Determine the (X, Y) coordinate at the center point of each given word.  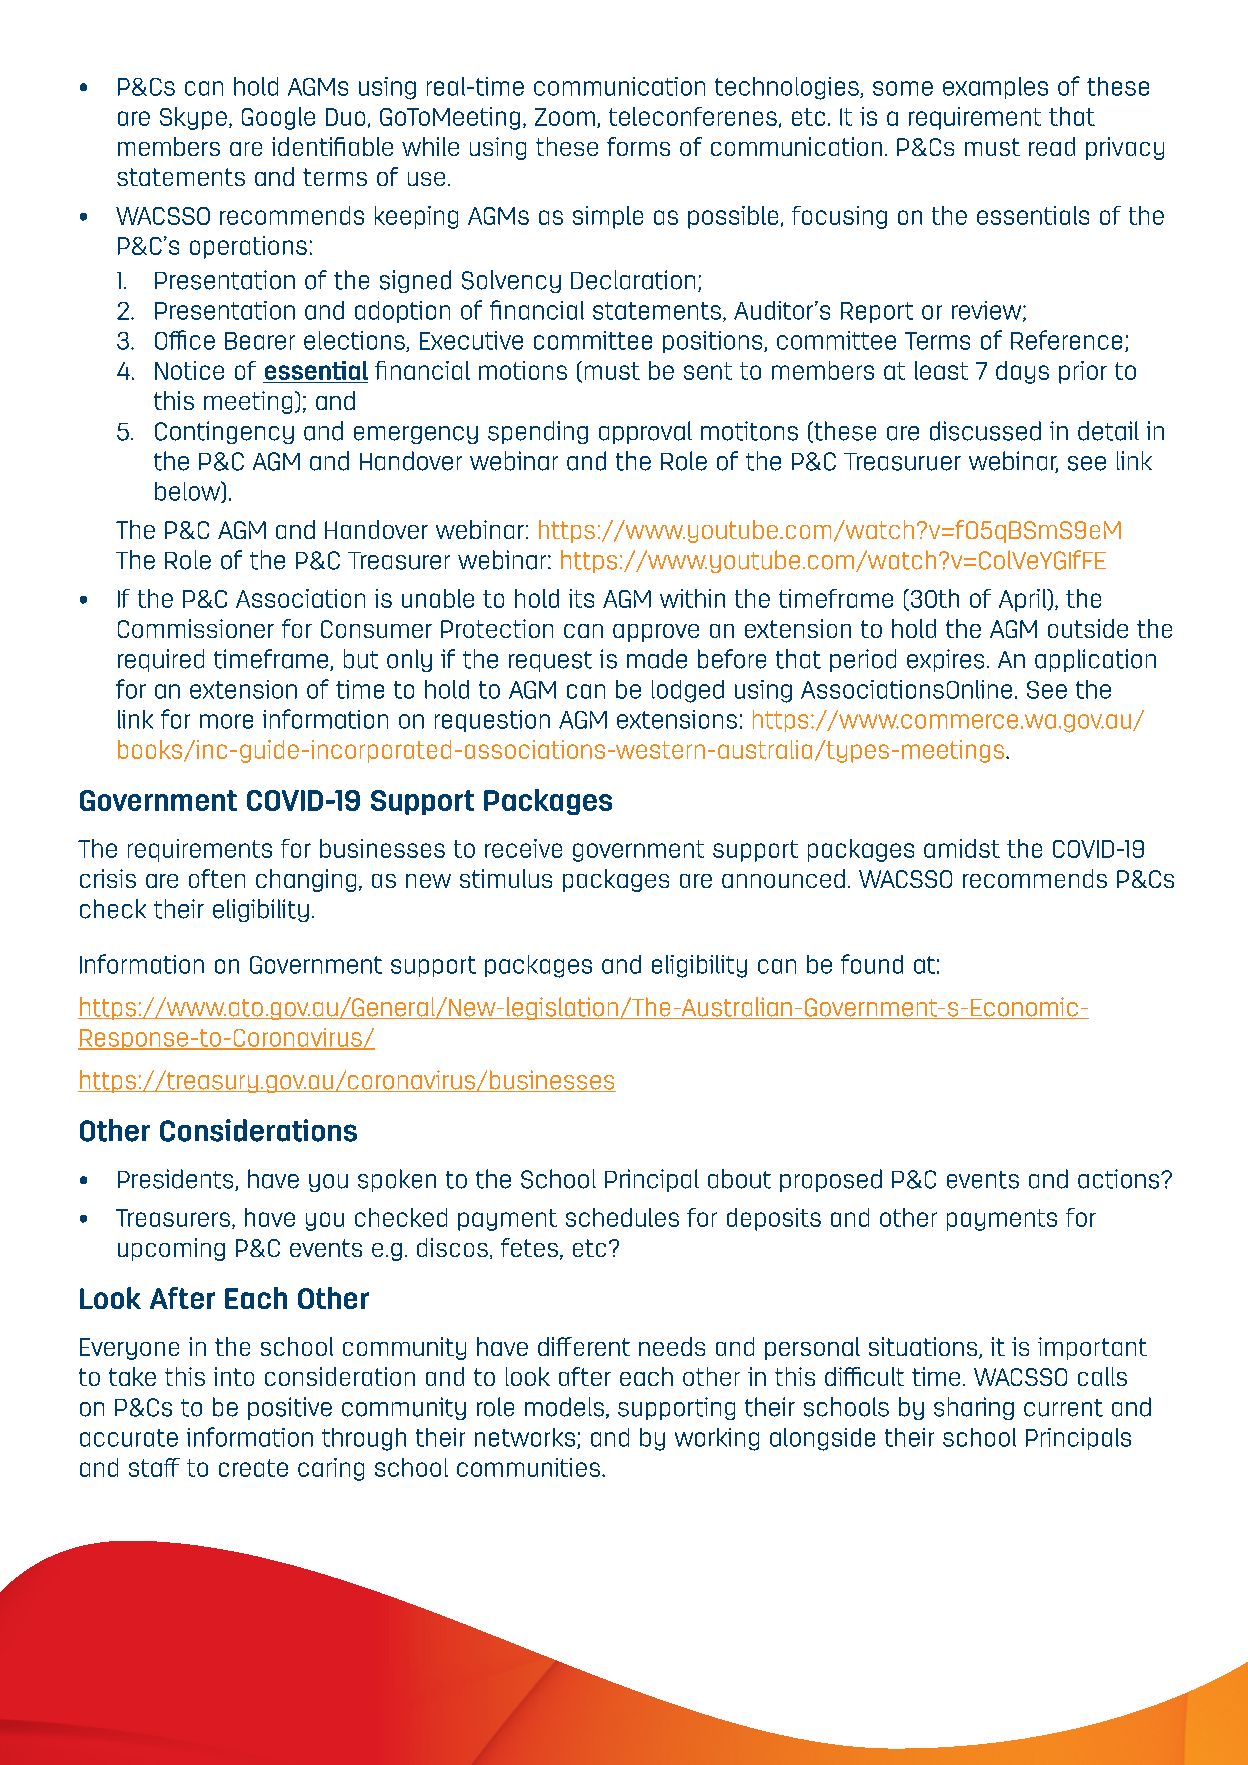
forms (638, 146)
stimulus (506, 878)
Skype (193, 118)
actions (1120, 1179)
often (217, 878)
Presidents (177, 1180)
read (1052, 146)
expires (945, 660)
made (657, 659)
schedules (622, 1217)
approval (645, 432)
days (1022, 372)
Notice (189, 370)
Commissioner (196, 628)
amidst (962, 848)
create (253, 1468)
